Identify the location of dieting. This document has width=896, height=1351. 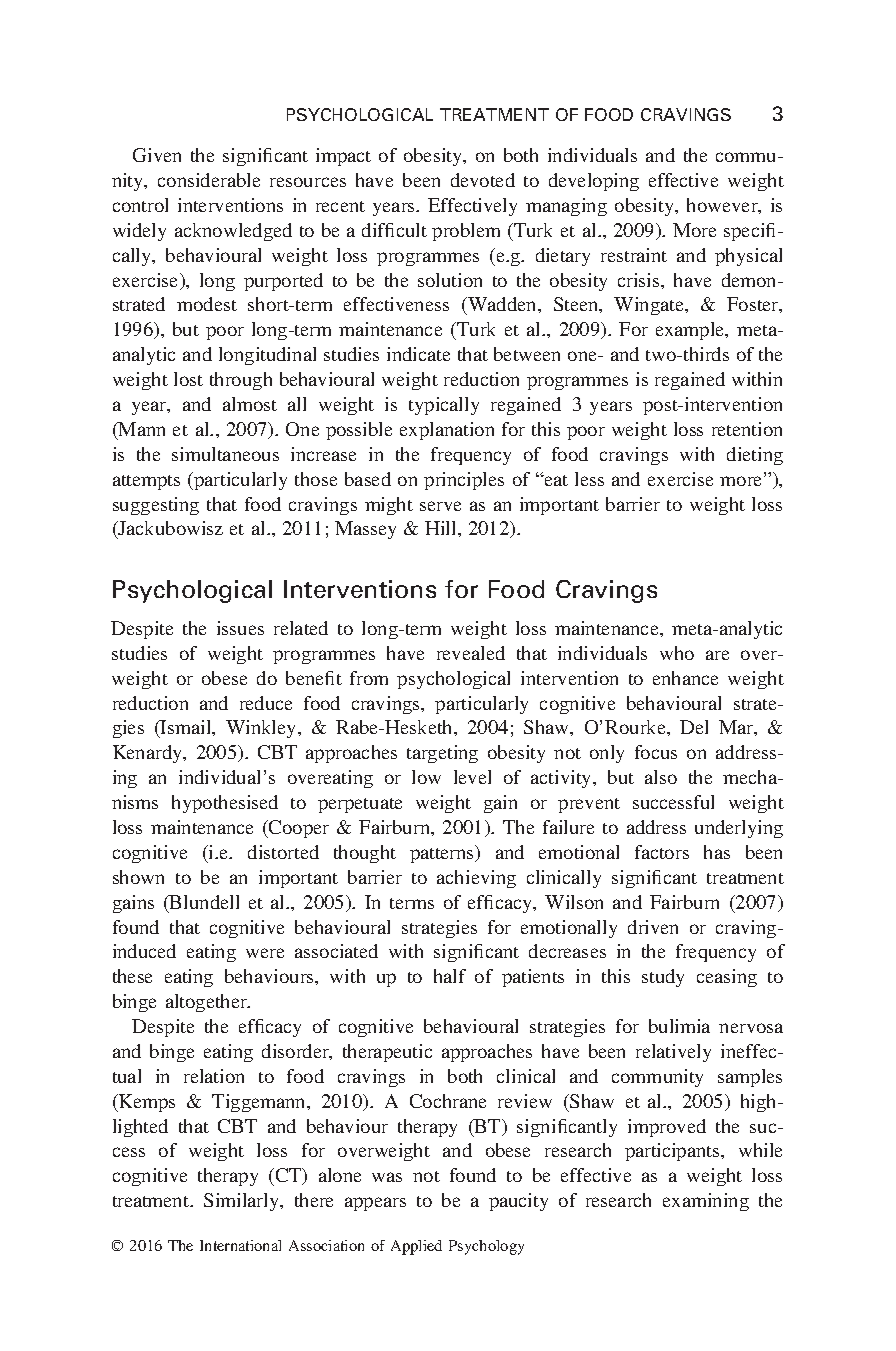
(755, 456).
